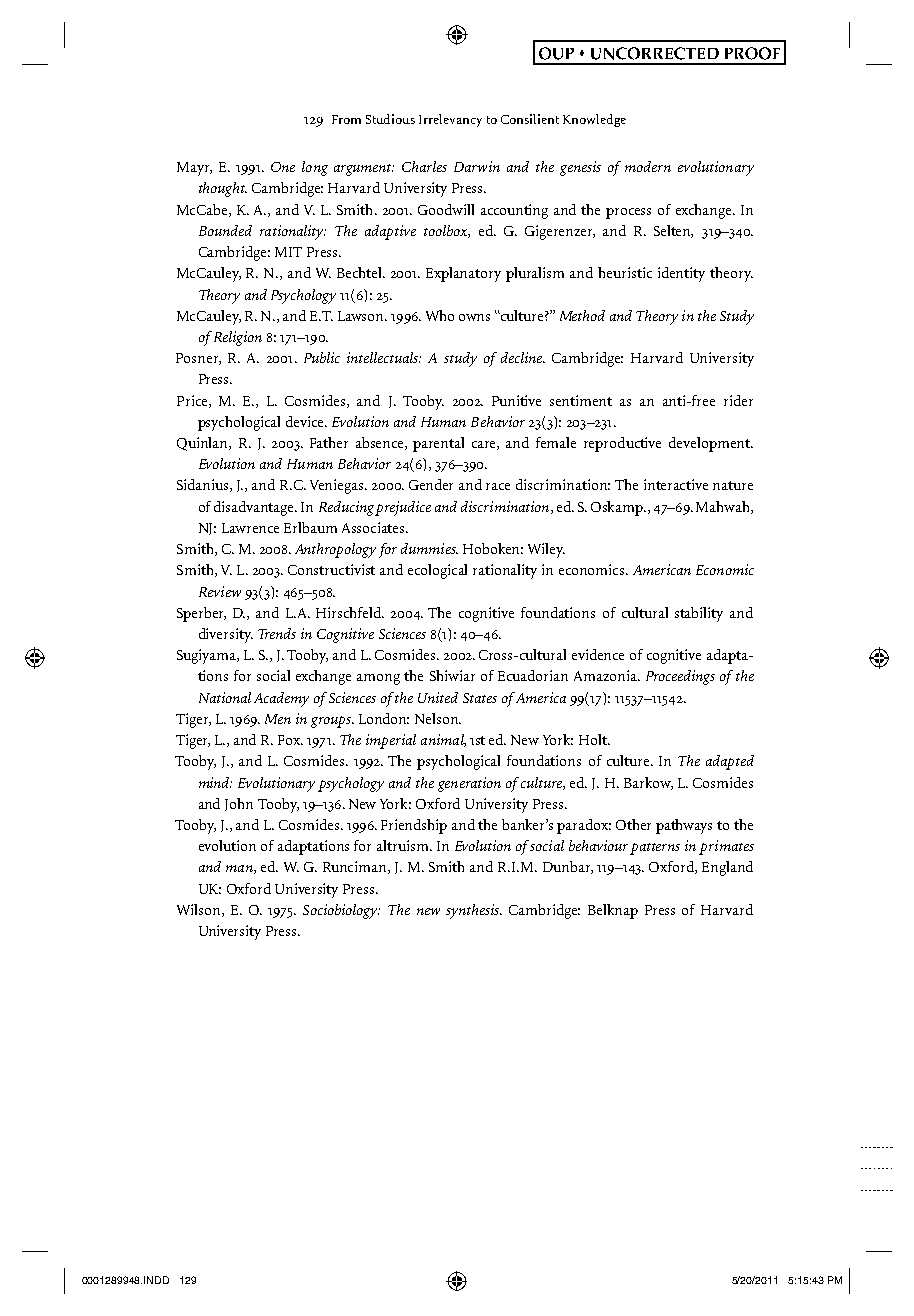  What do you see at coordinates (450, 120) in the screenshot?
I see `Irrelevancy` at bounding box center [450, 120].
